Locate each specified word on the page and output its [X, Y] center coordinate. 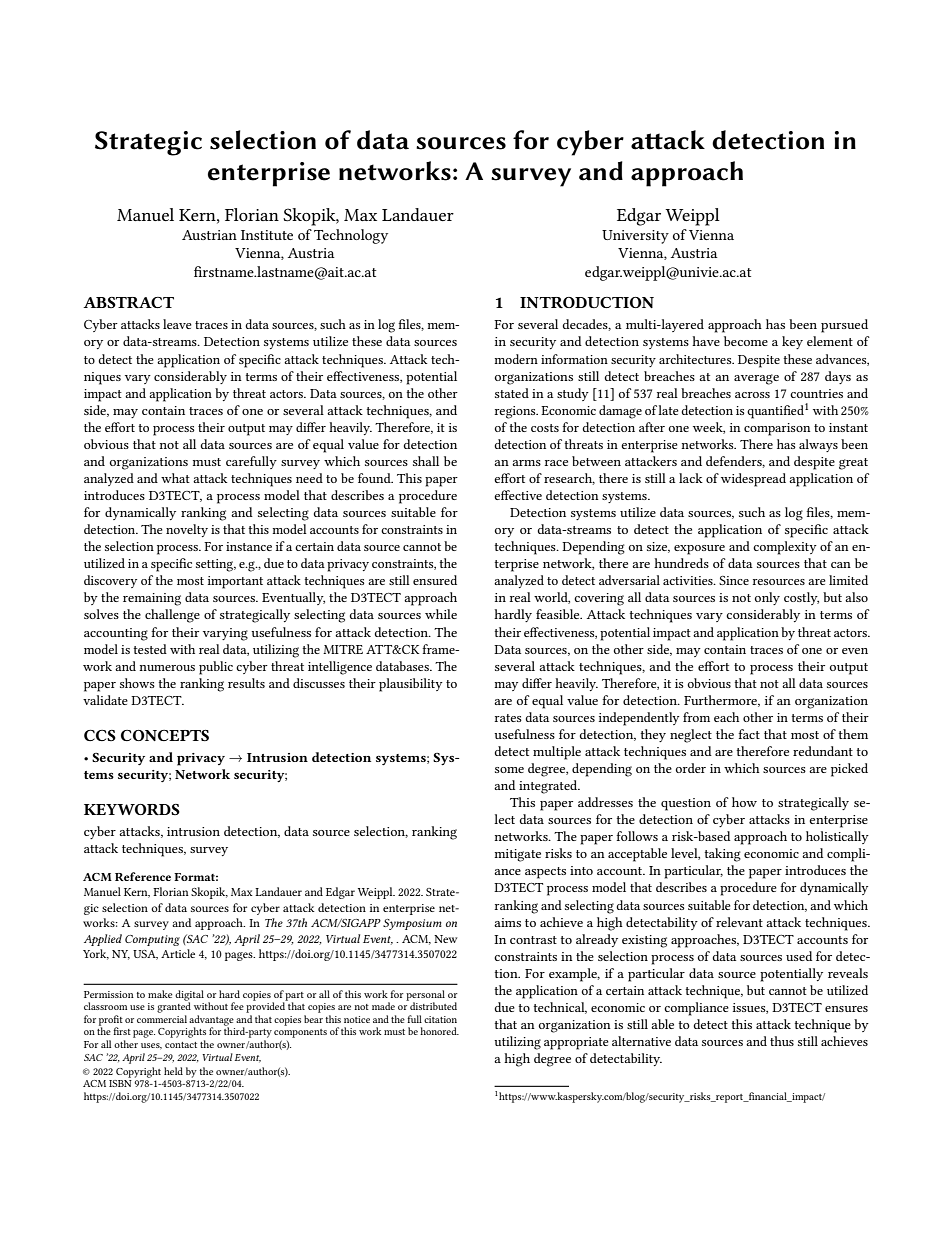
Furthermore [722, 701]
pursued [844, 326]
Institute [267, 235]
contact [181, 1045]
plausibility [411, 685]
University [635, 237]
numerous [167, 668]
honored [439, 1031]
